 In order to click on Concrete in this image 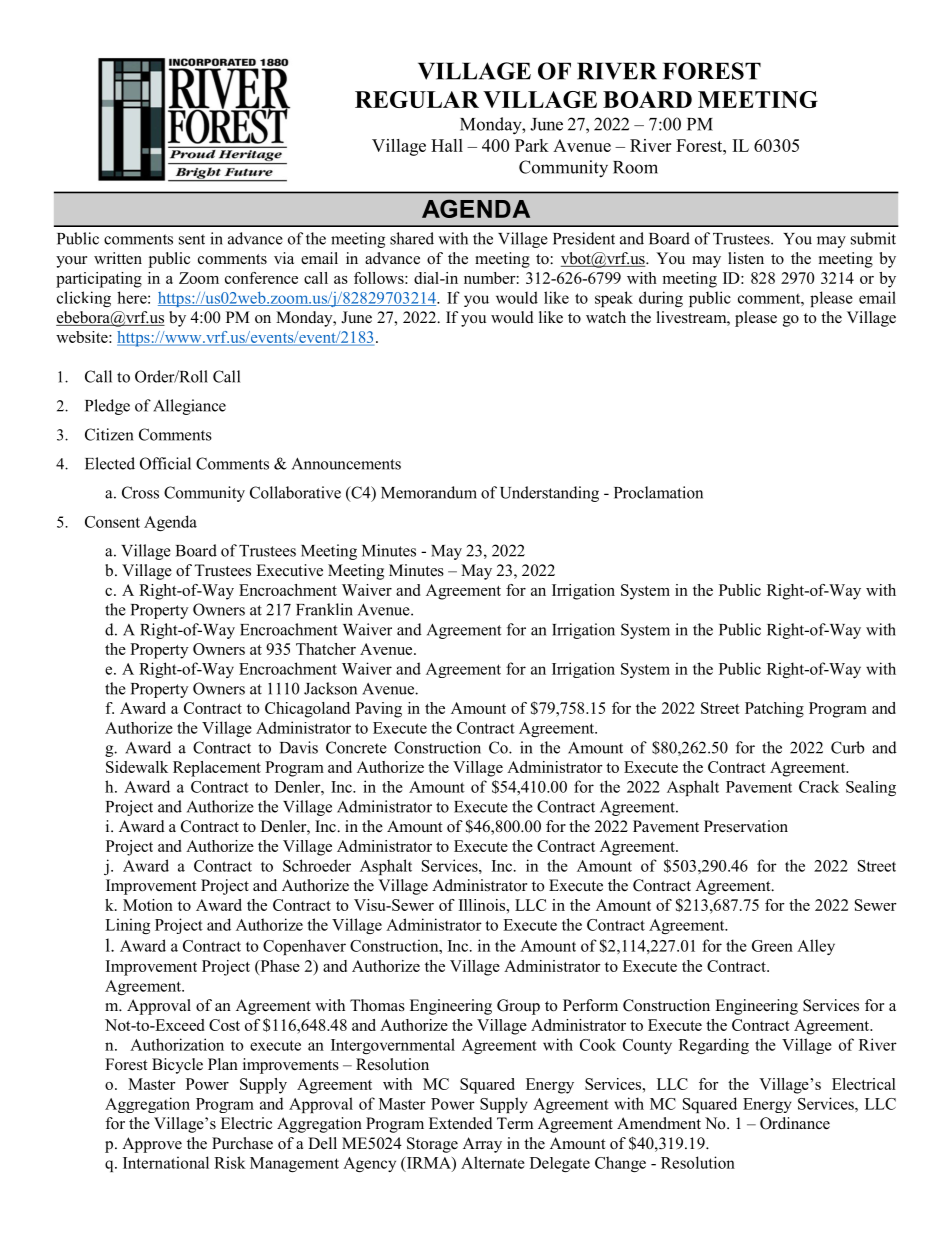, I will do `click(356, 747)`.
